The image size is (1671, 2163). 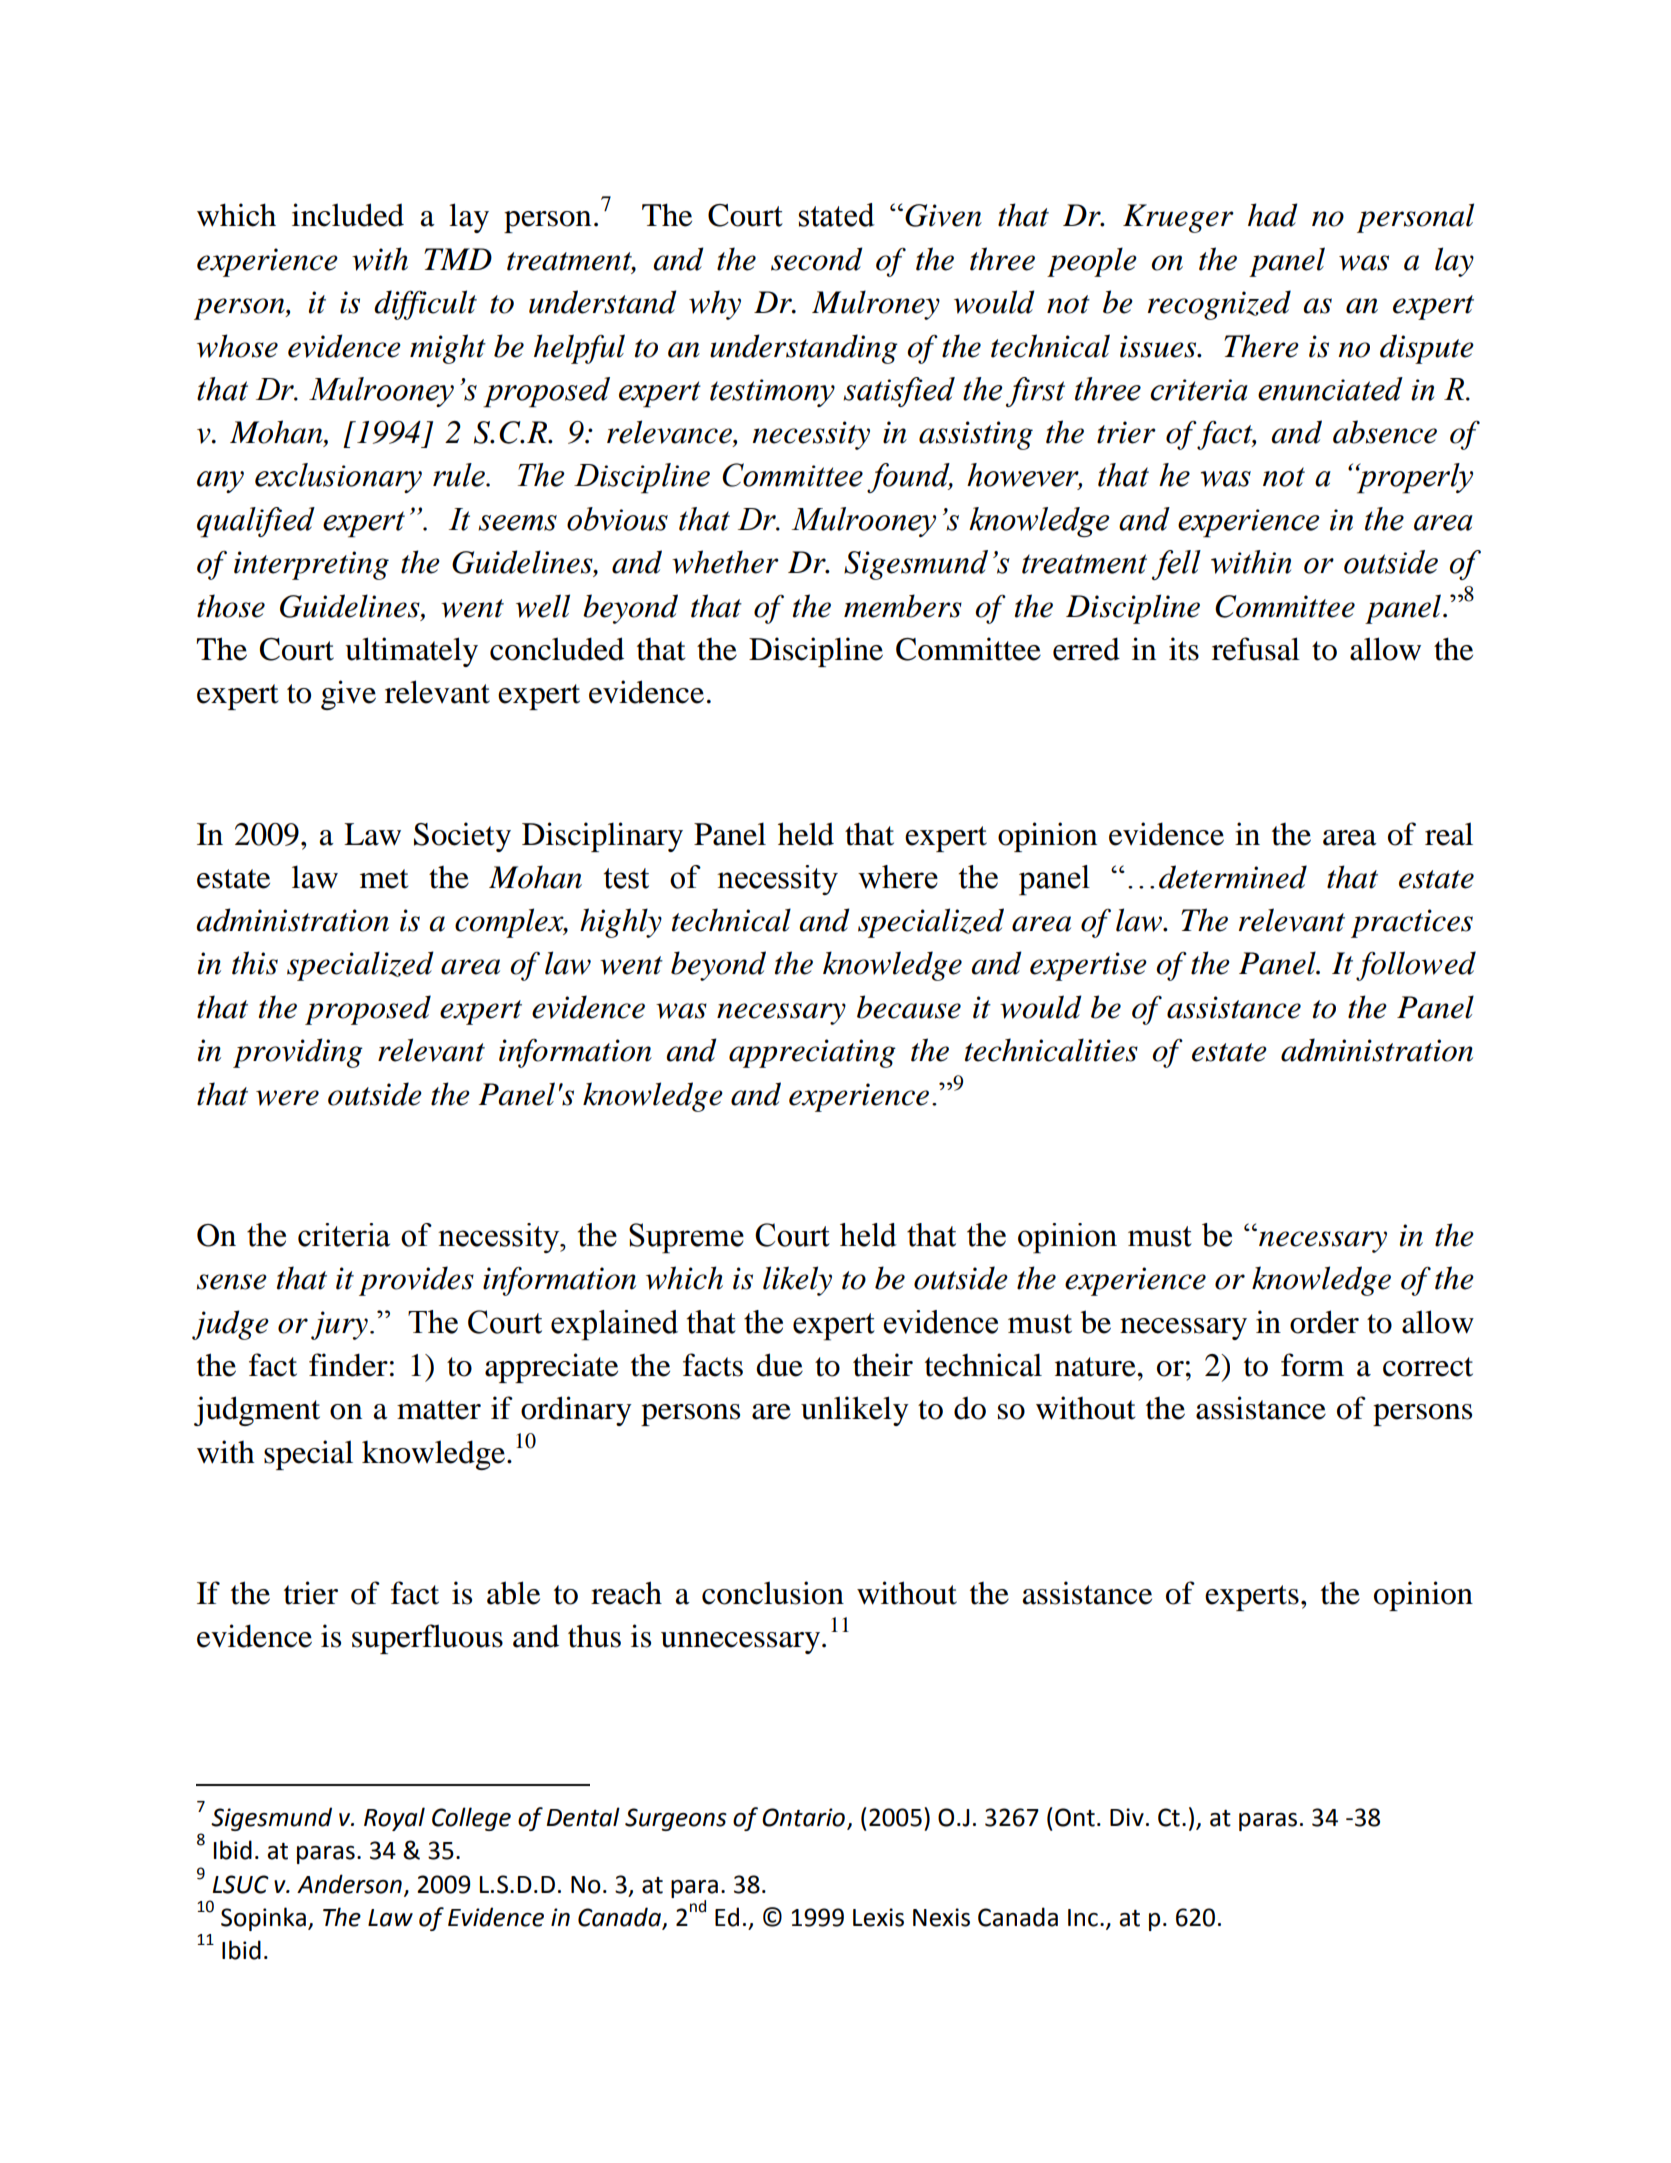 What do you see at coordinates (817, 259) in the document?
I see `second` at bounding box center [817, 259].
